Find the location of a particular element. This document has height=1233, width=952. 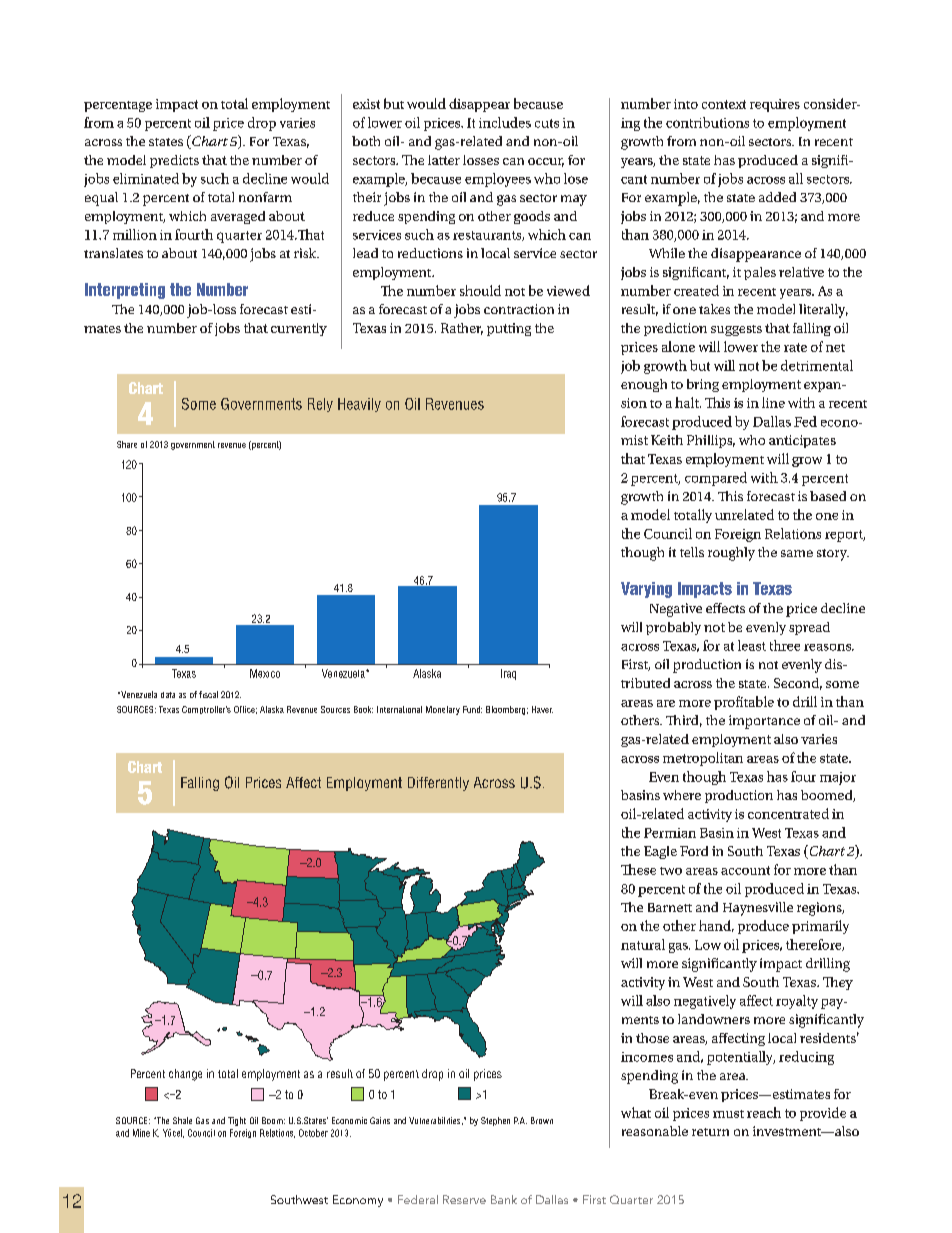

predicts is located at coordinates (174, 161).
